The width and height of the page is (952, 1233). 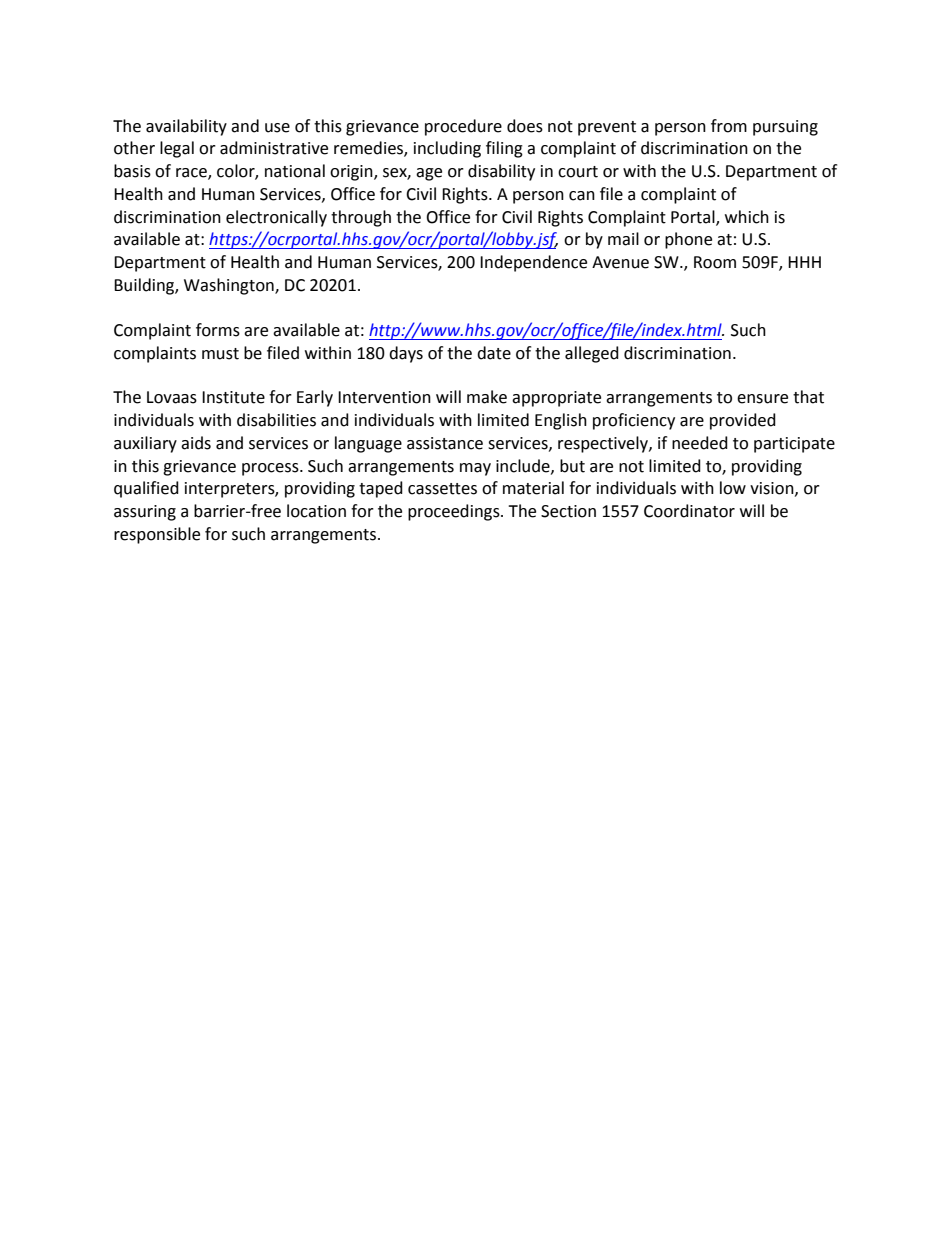 I want to click on procedure, so click(x=463, y=127).
